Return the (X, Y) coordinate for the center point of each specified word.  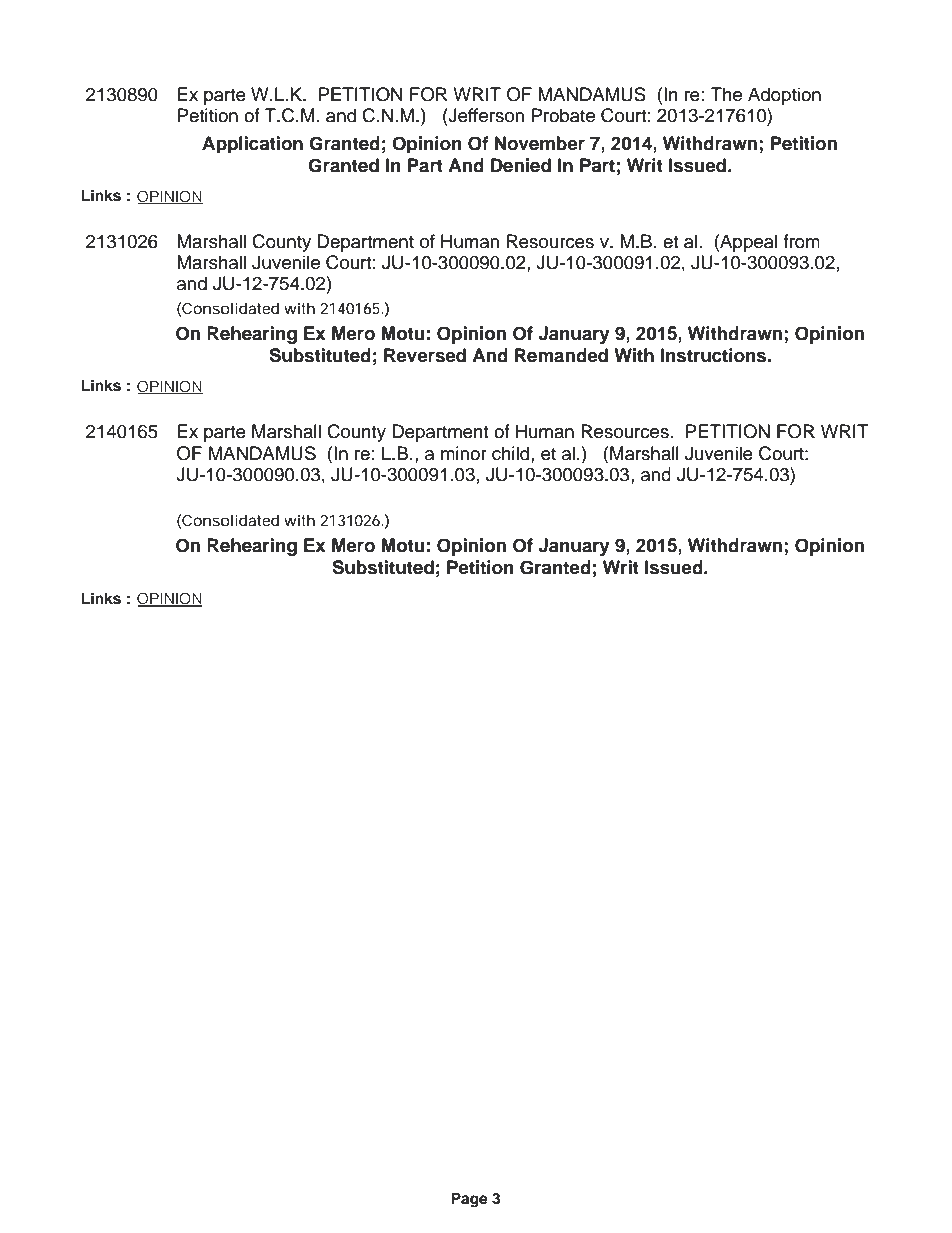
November (540, 143)
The (726, 94)
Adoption (784, 96)
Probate (563, 115)
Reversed (425, 355)
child (512, 453)
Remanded (561, 355)
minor (464, 453)
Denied (521, 165)
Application (252, 144)
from (801, 241)
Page (469, 1200)
